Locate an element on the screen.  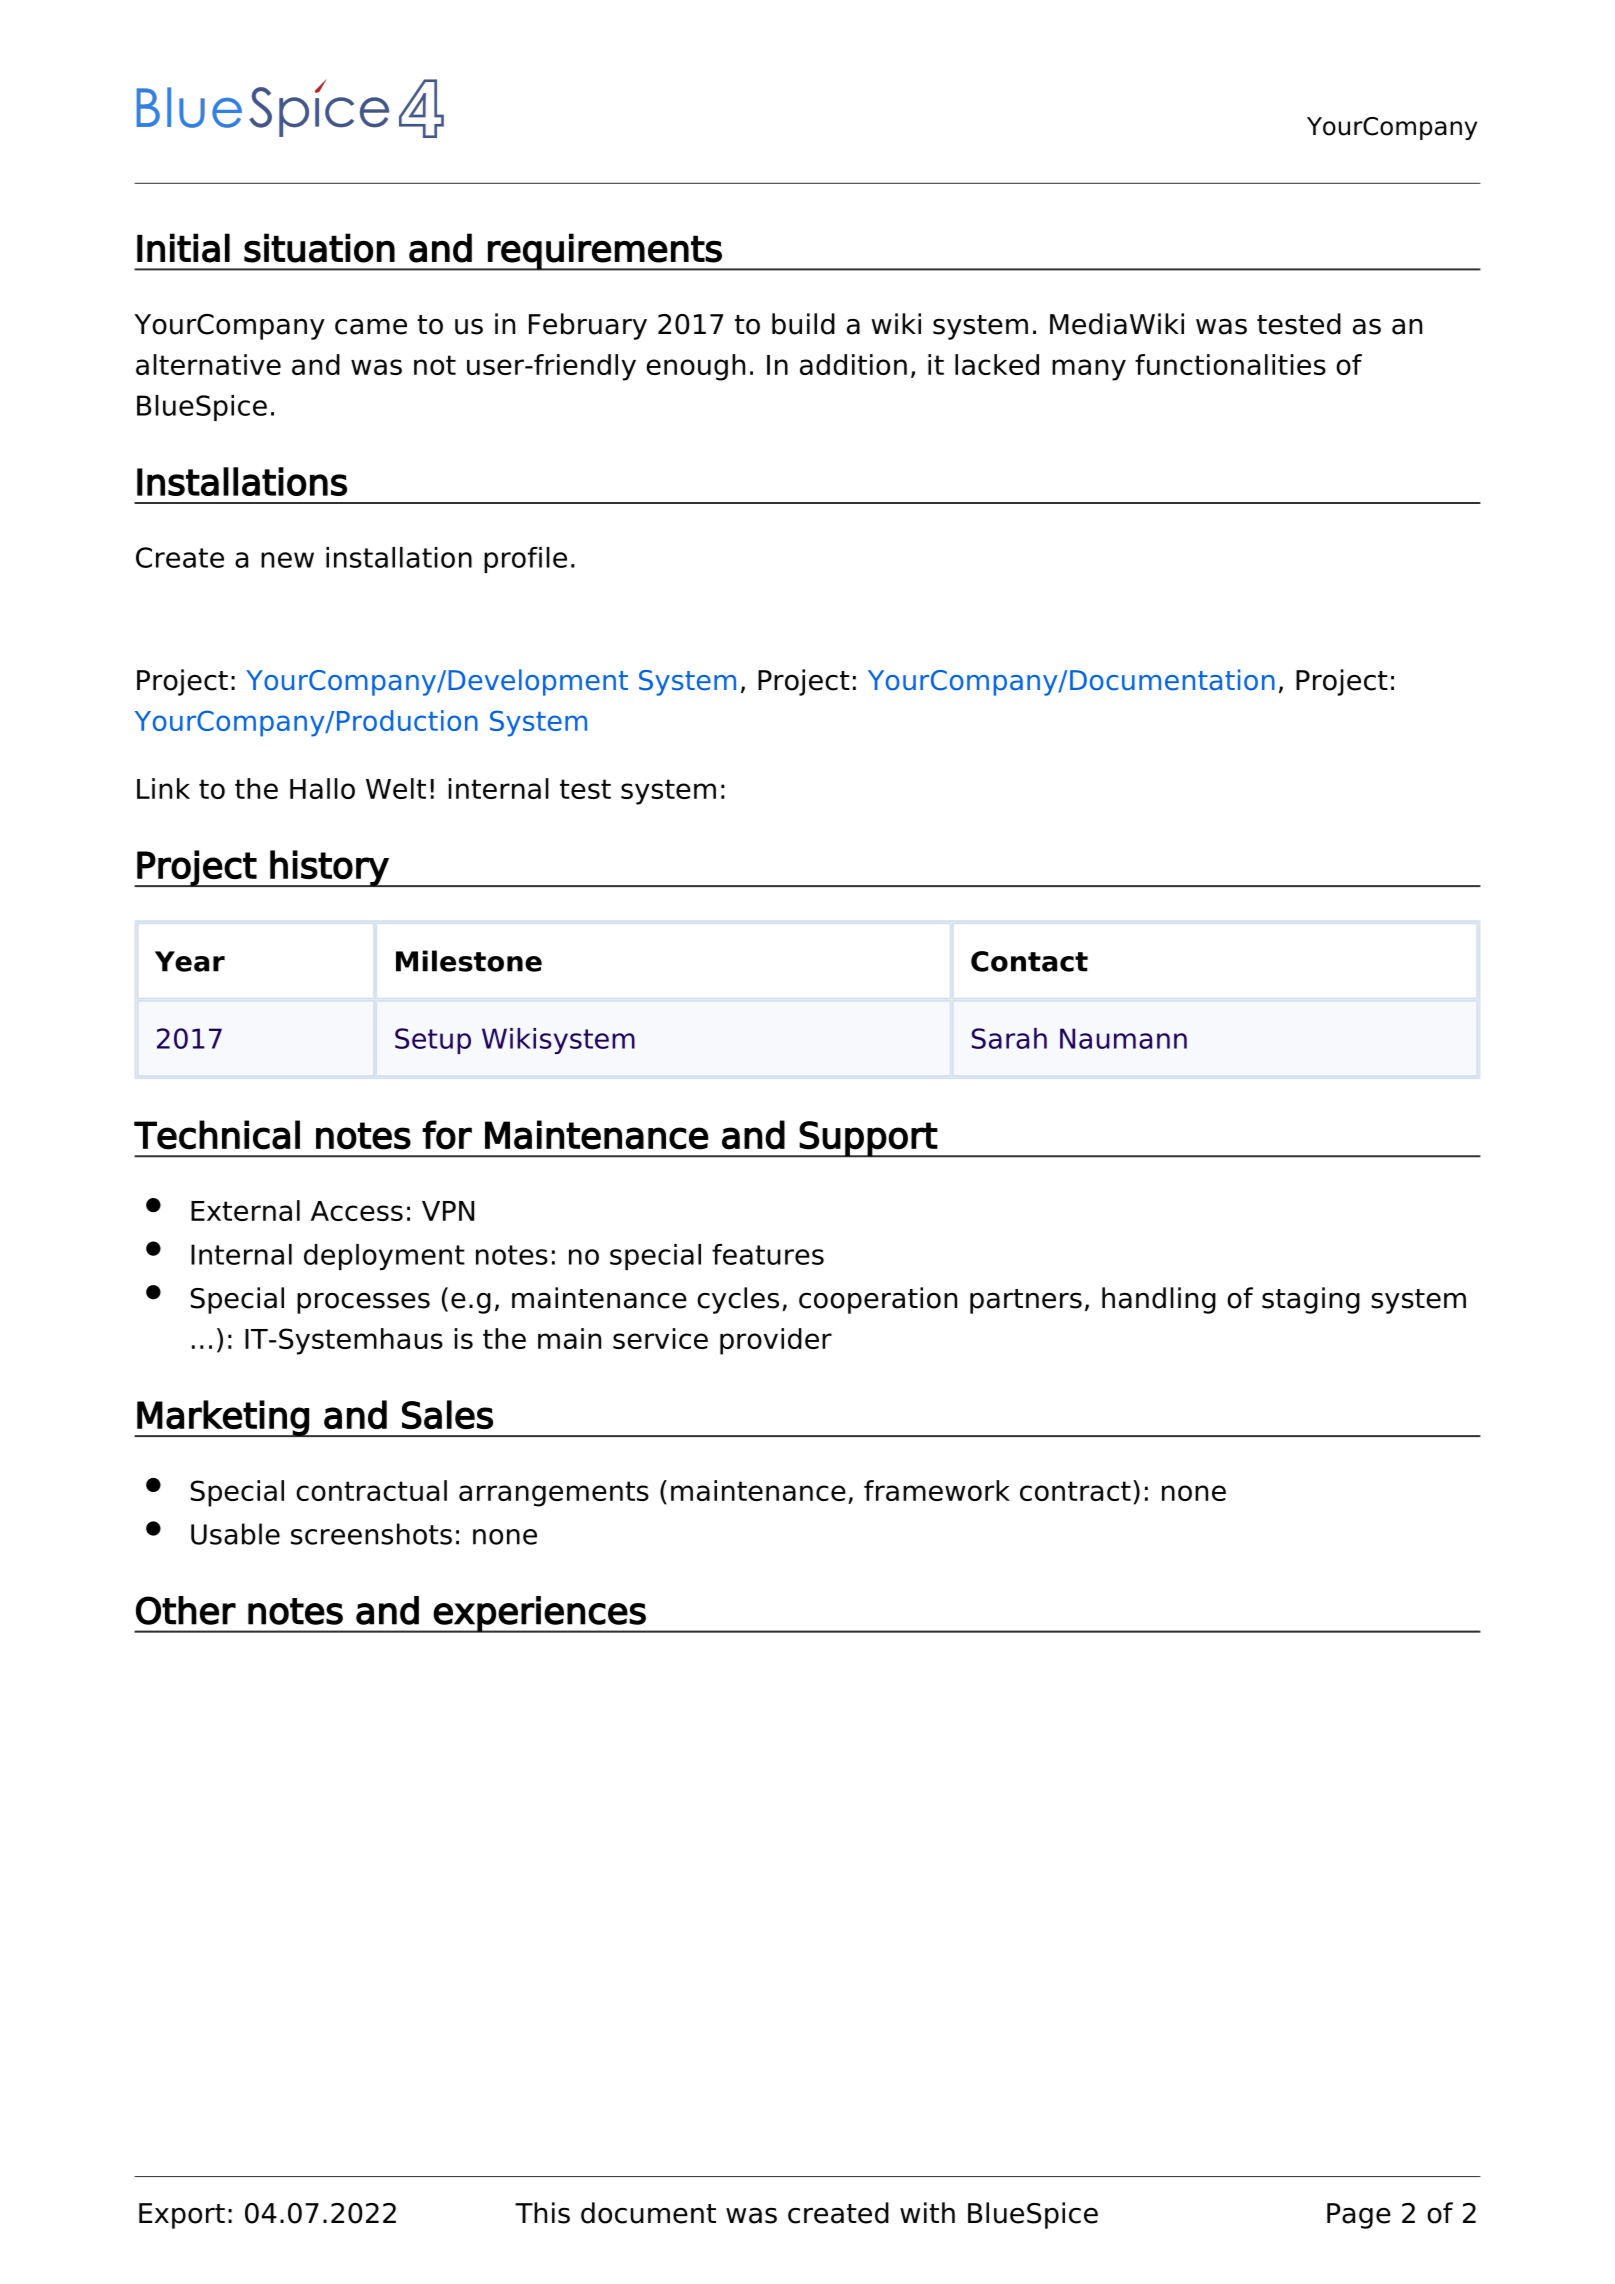
came is located at coordinates (371, 327).
